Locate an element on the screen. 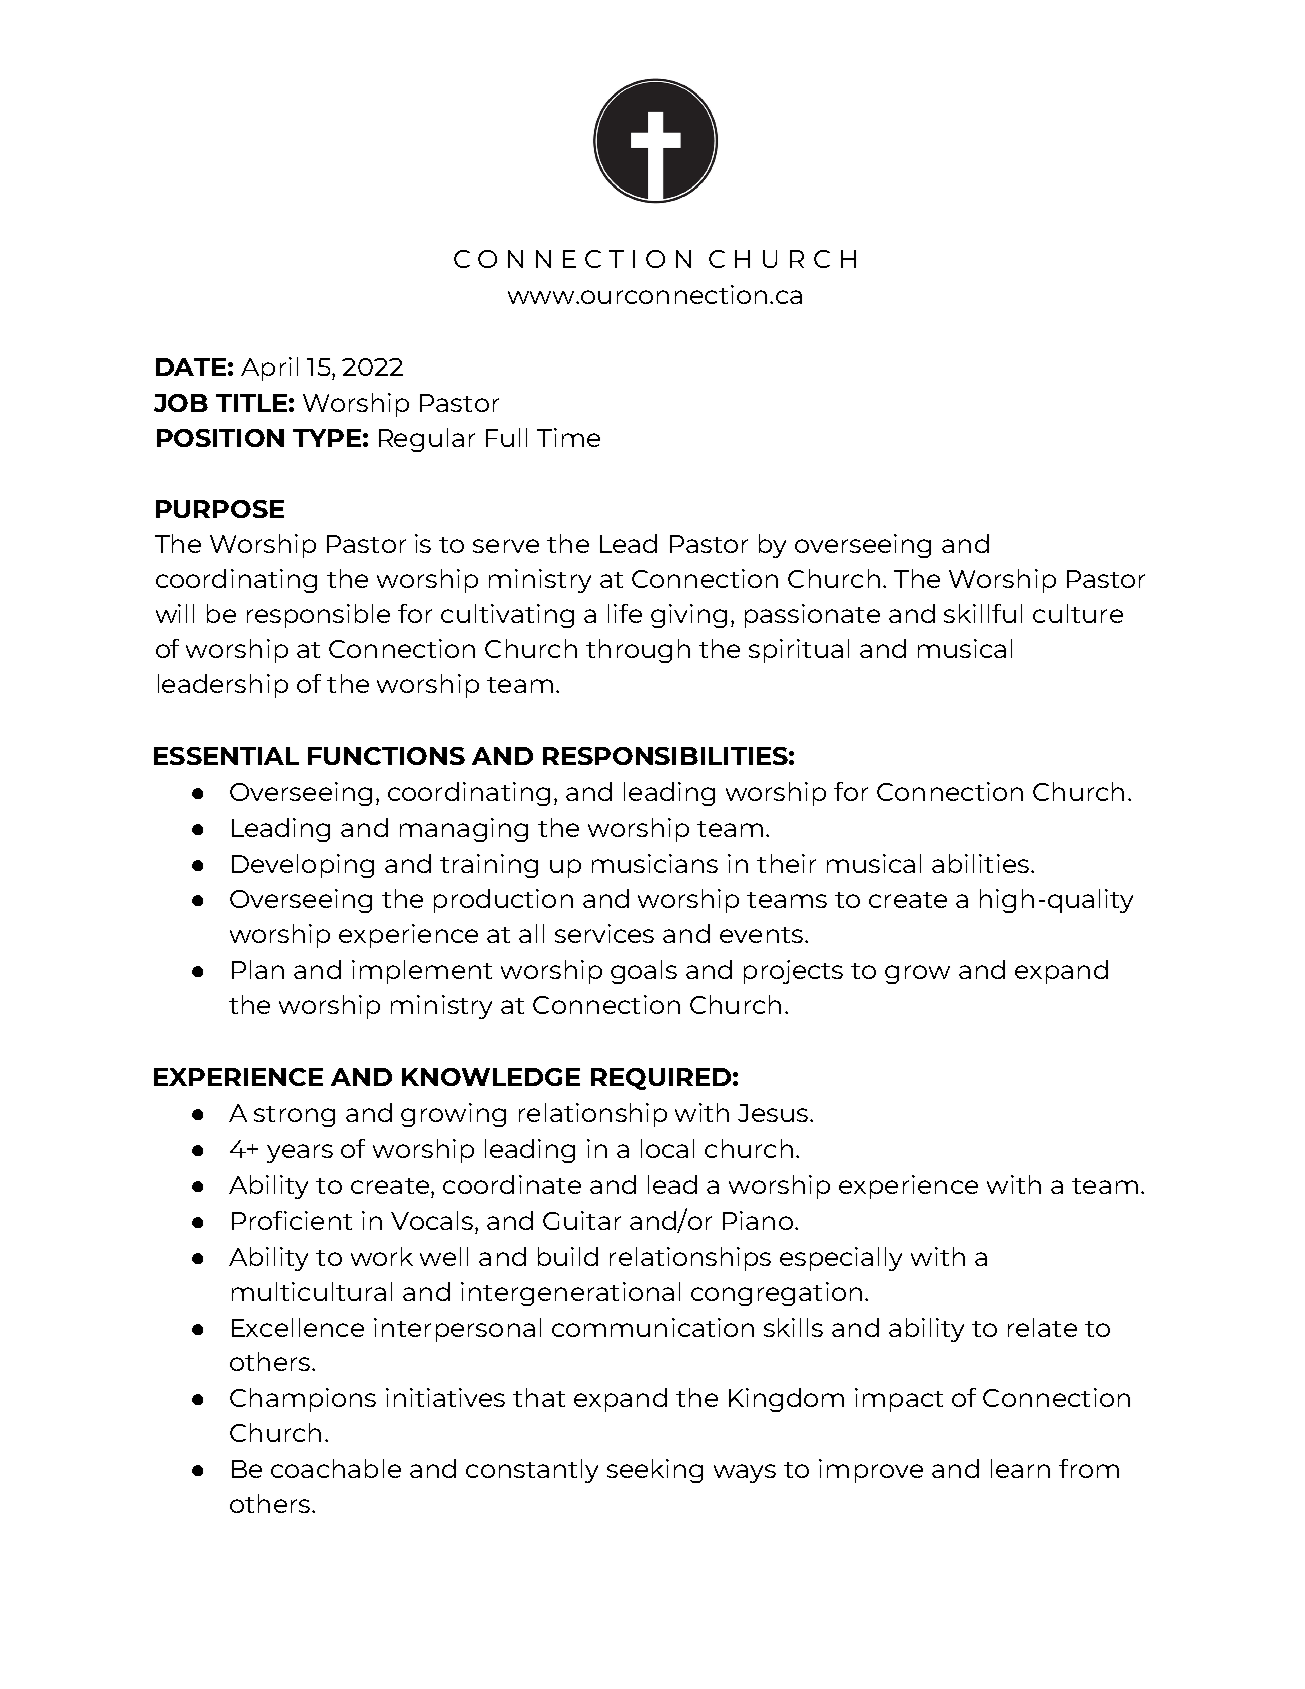 This screenshot has height=1689, width=1305. seeking is located at coordinates (655, 1471).
